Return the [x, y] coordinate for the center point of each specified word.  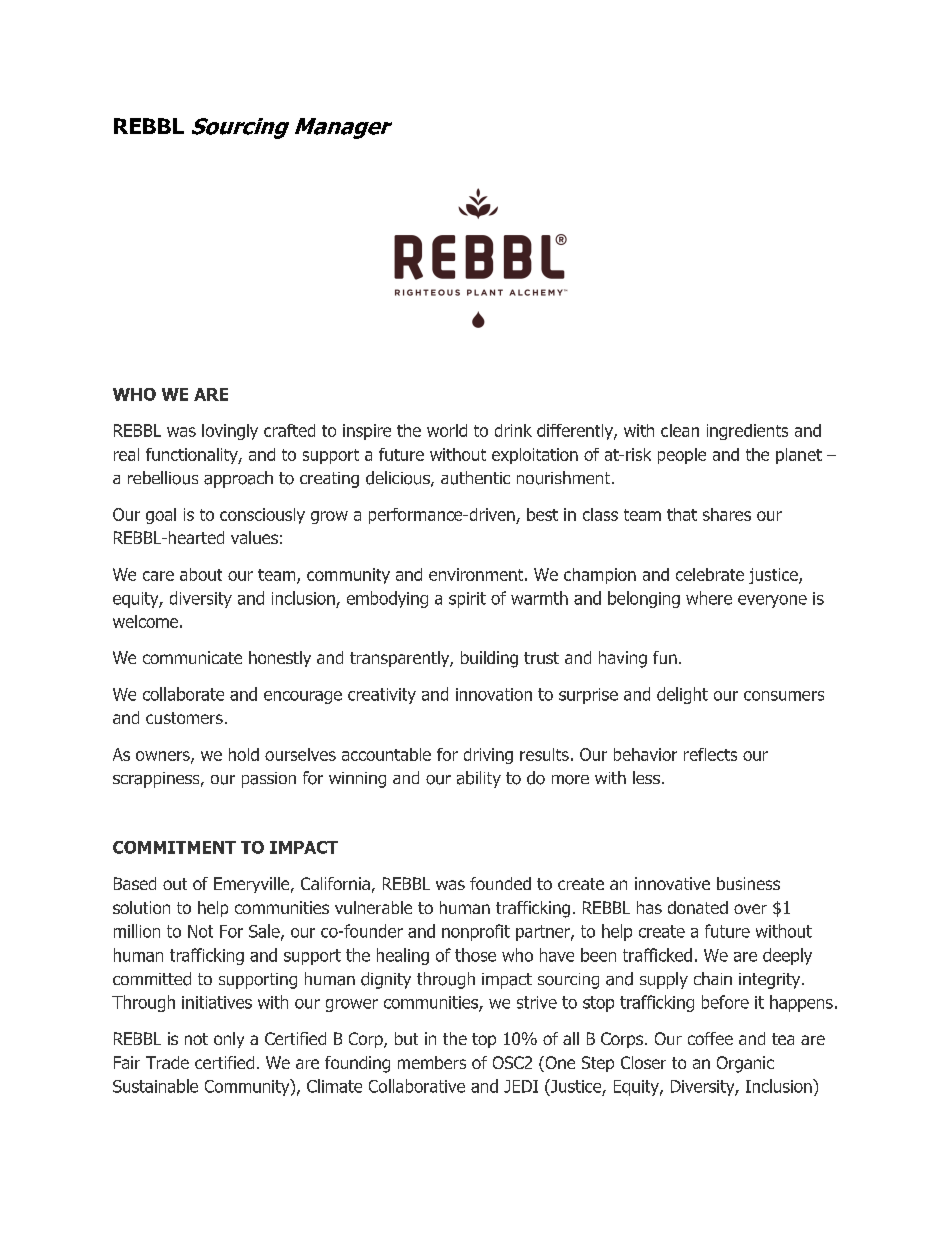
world [447, 430]
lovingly [230, 432]
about [201, 574]
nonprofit [476, 932]
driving [488, 756]
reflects [710, 754]
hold [244, 754]
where [709, 598]
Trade [167, 1062]
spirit [467, 600]
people [682, 456]
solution [141, 907]
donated [698, 907]
